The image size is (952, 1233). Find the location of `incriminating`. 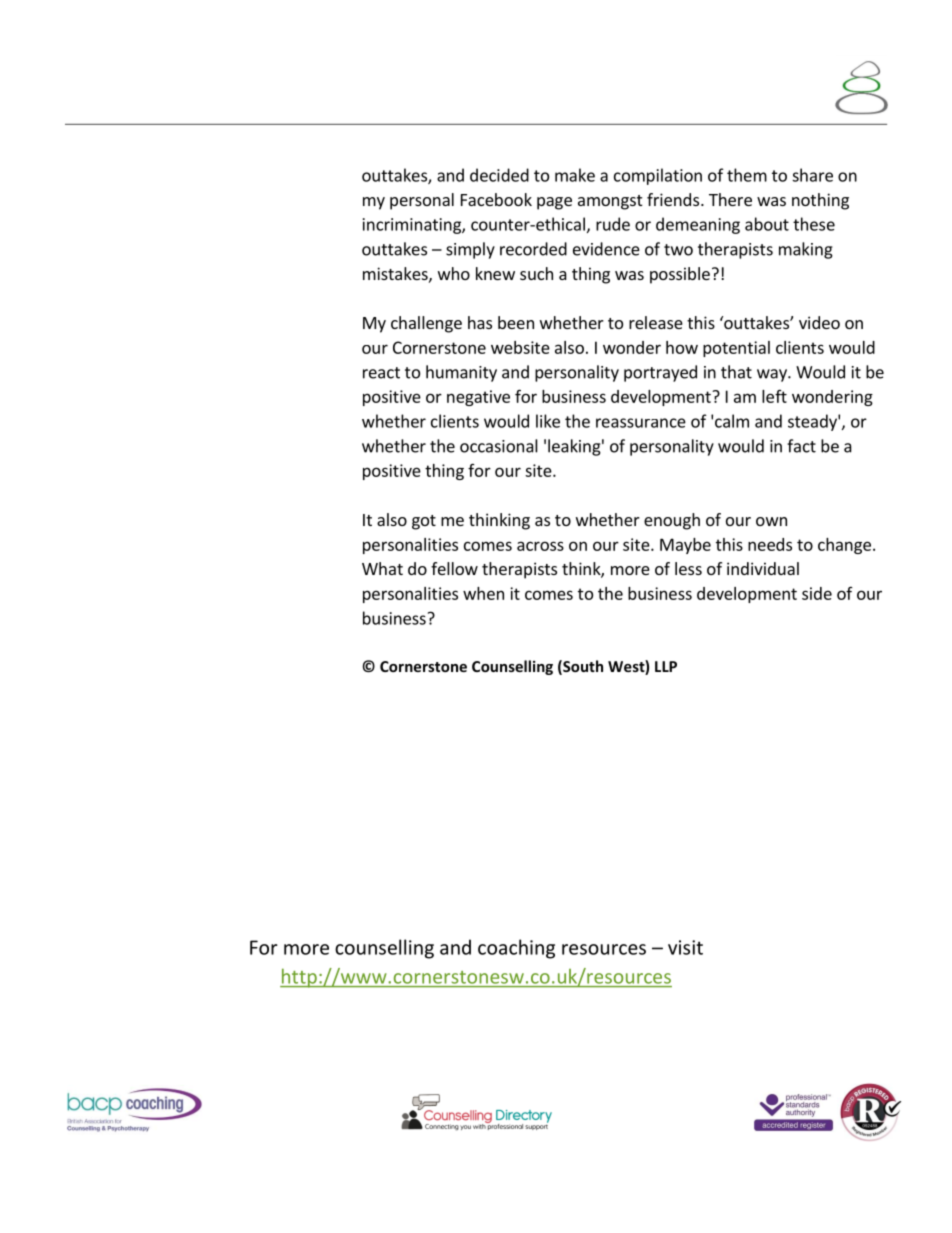

incriminating is located at coordinates (413, 226).
